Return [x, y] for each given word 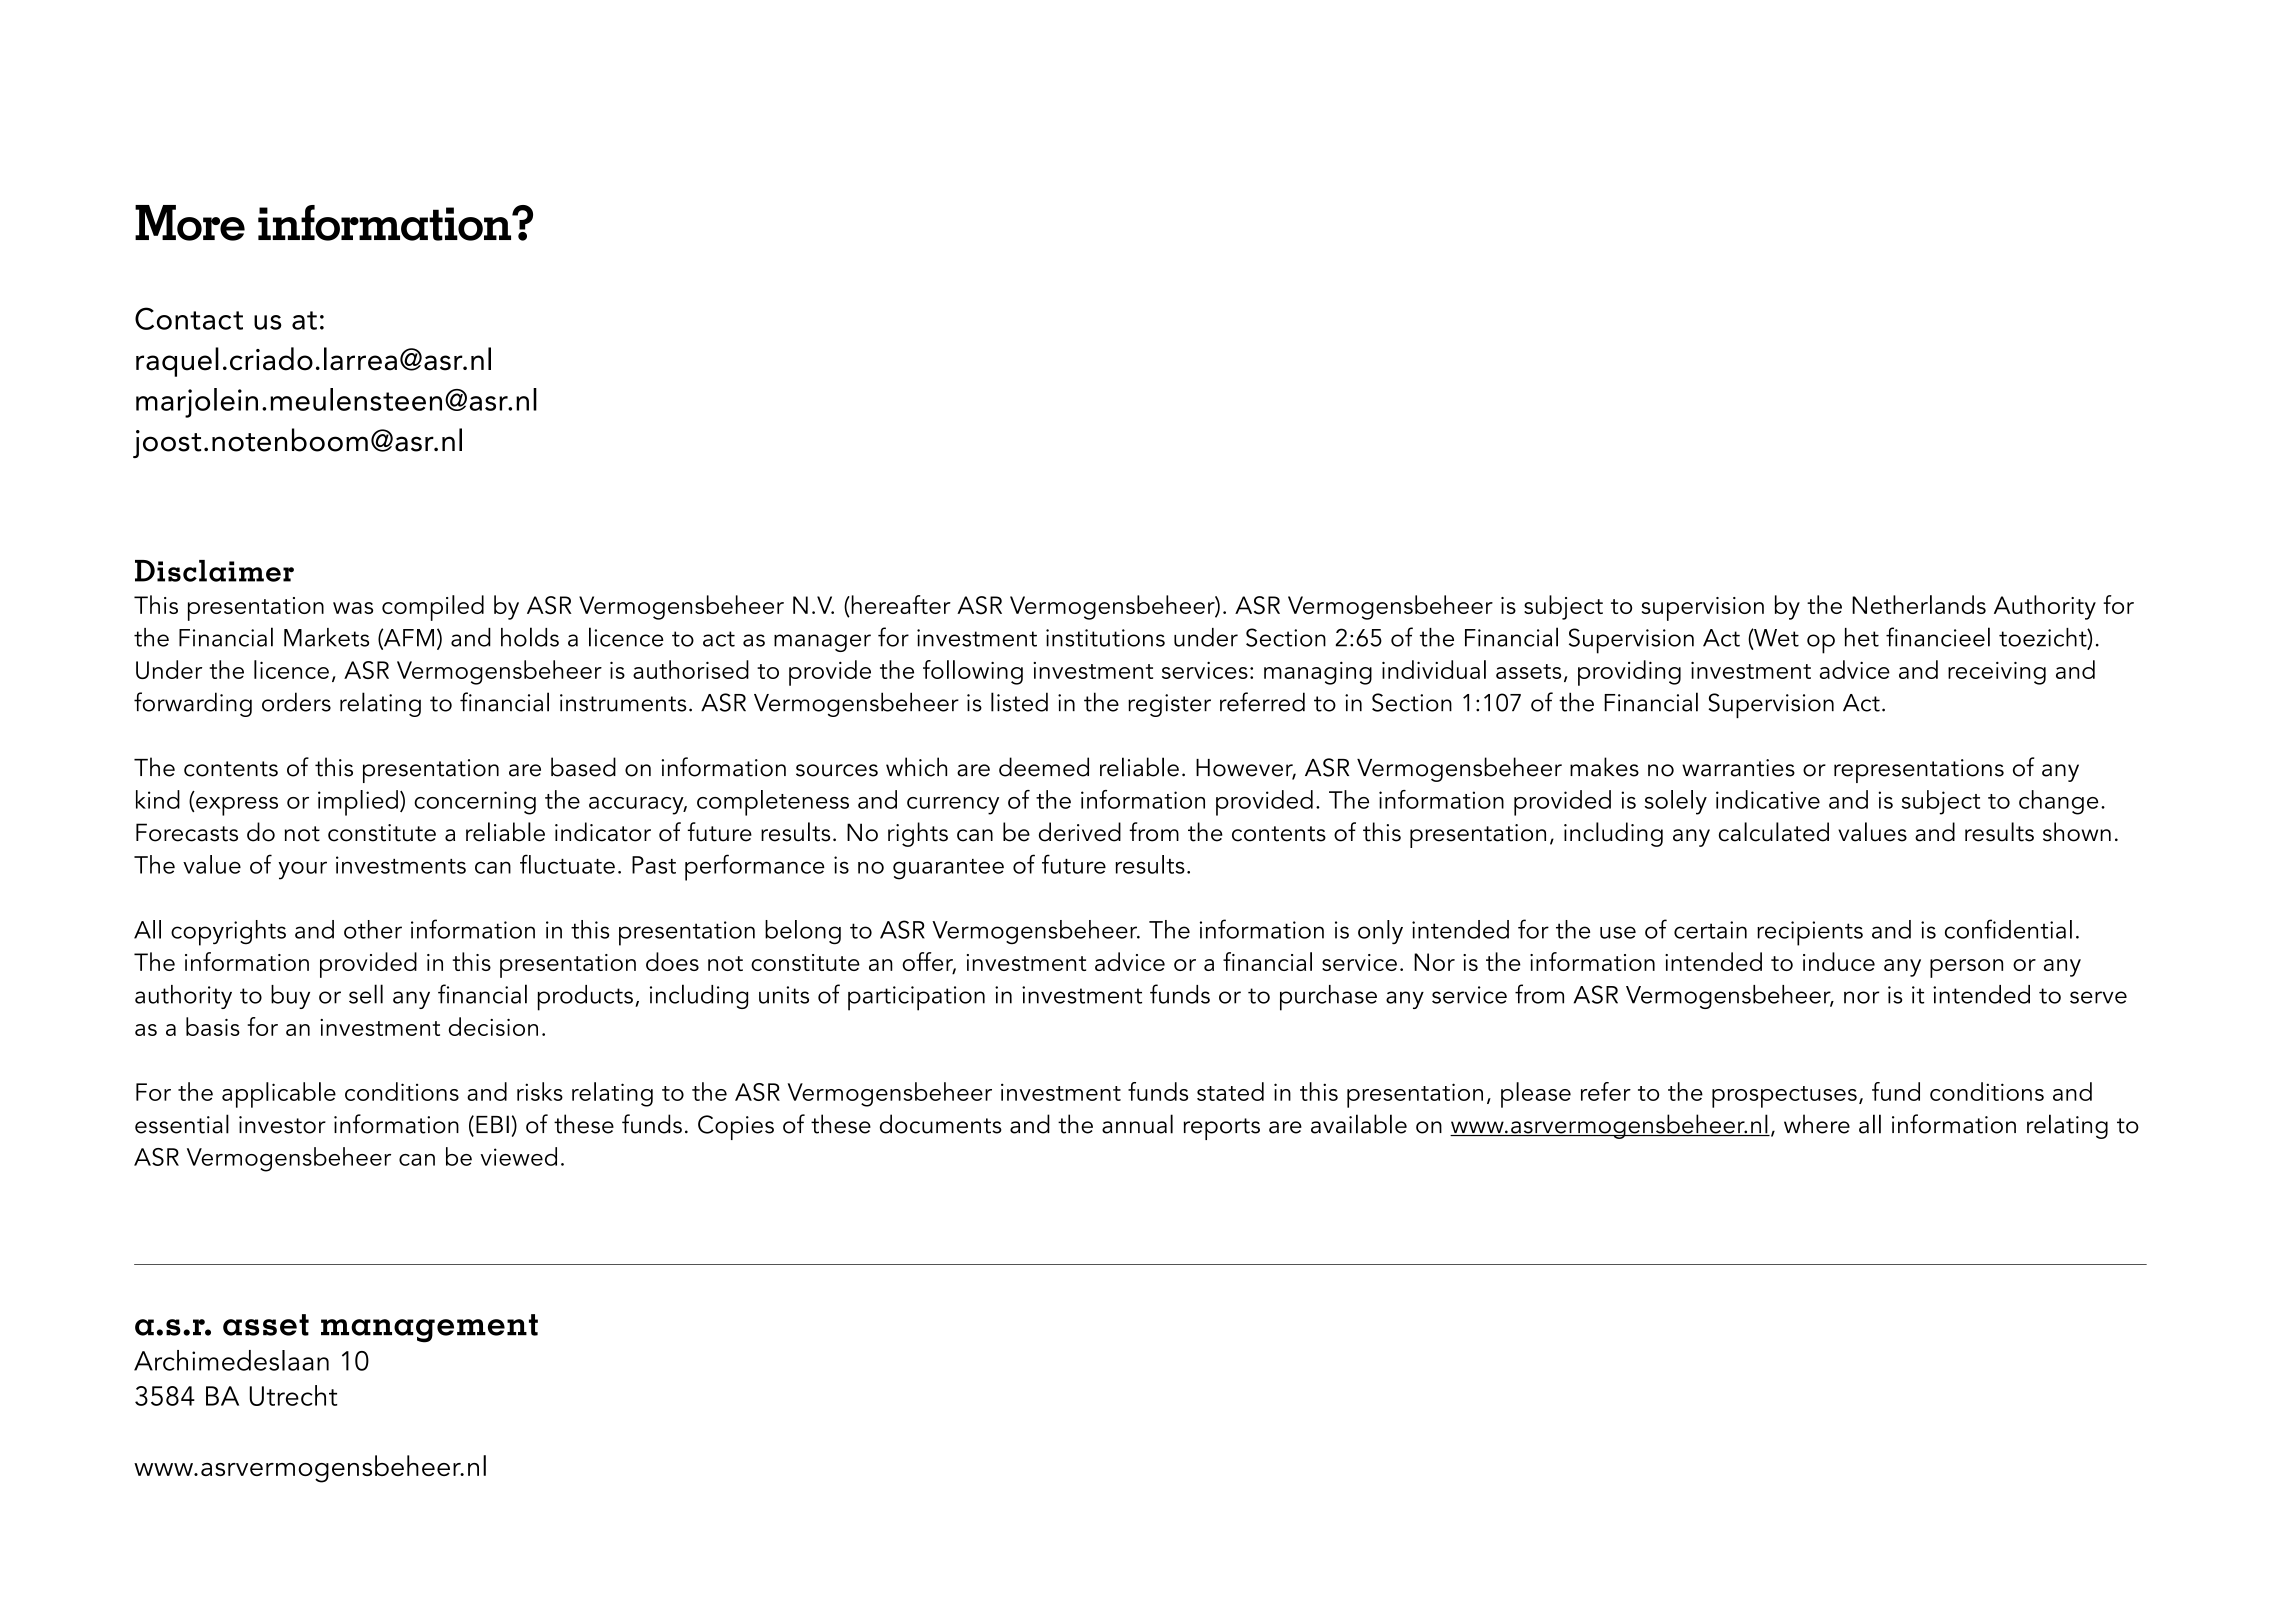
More [190, 223]
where [1817, 1124]
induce [1839, 961]
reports [1221, 1129]
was [353, 608]
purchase [1328, 998]
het [1862, 637]
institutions [1105, 638]
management [429, 1328]
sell [366, 994]
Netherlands [1919, 604]
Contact [189, 318]
